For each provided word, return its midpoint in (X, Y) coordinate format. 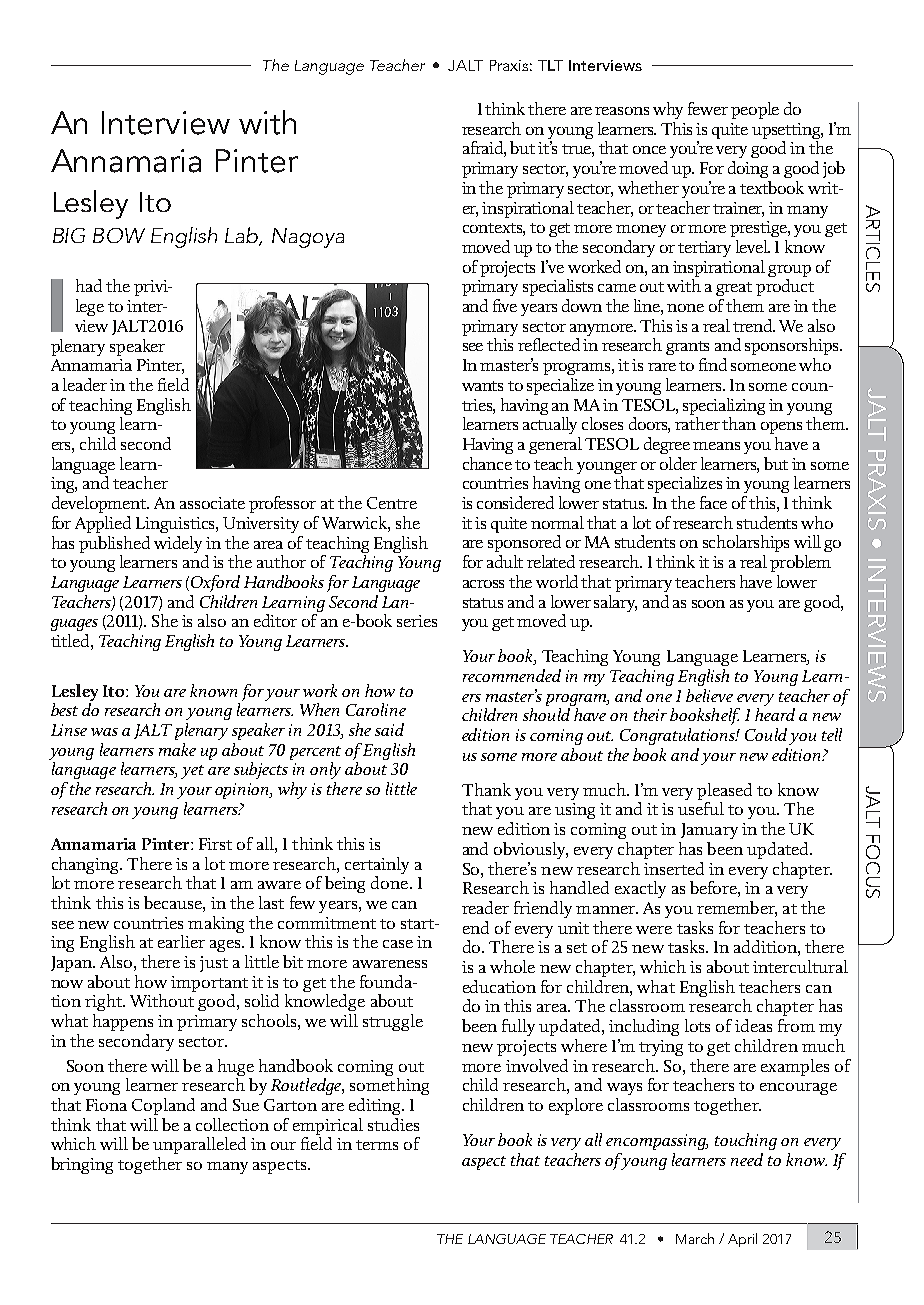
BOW (119, 235)
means (716, 446)
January (709, 831)
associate (212, 503)
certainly (377, 865)
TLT (550, 65)
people (755, 110)
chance (487, 463)
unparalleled (199, 1145)
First (215, 844)
